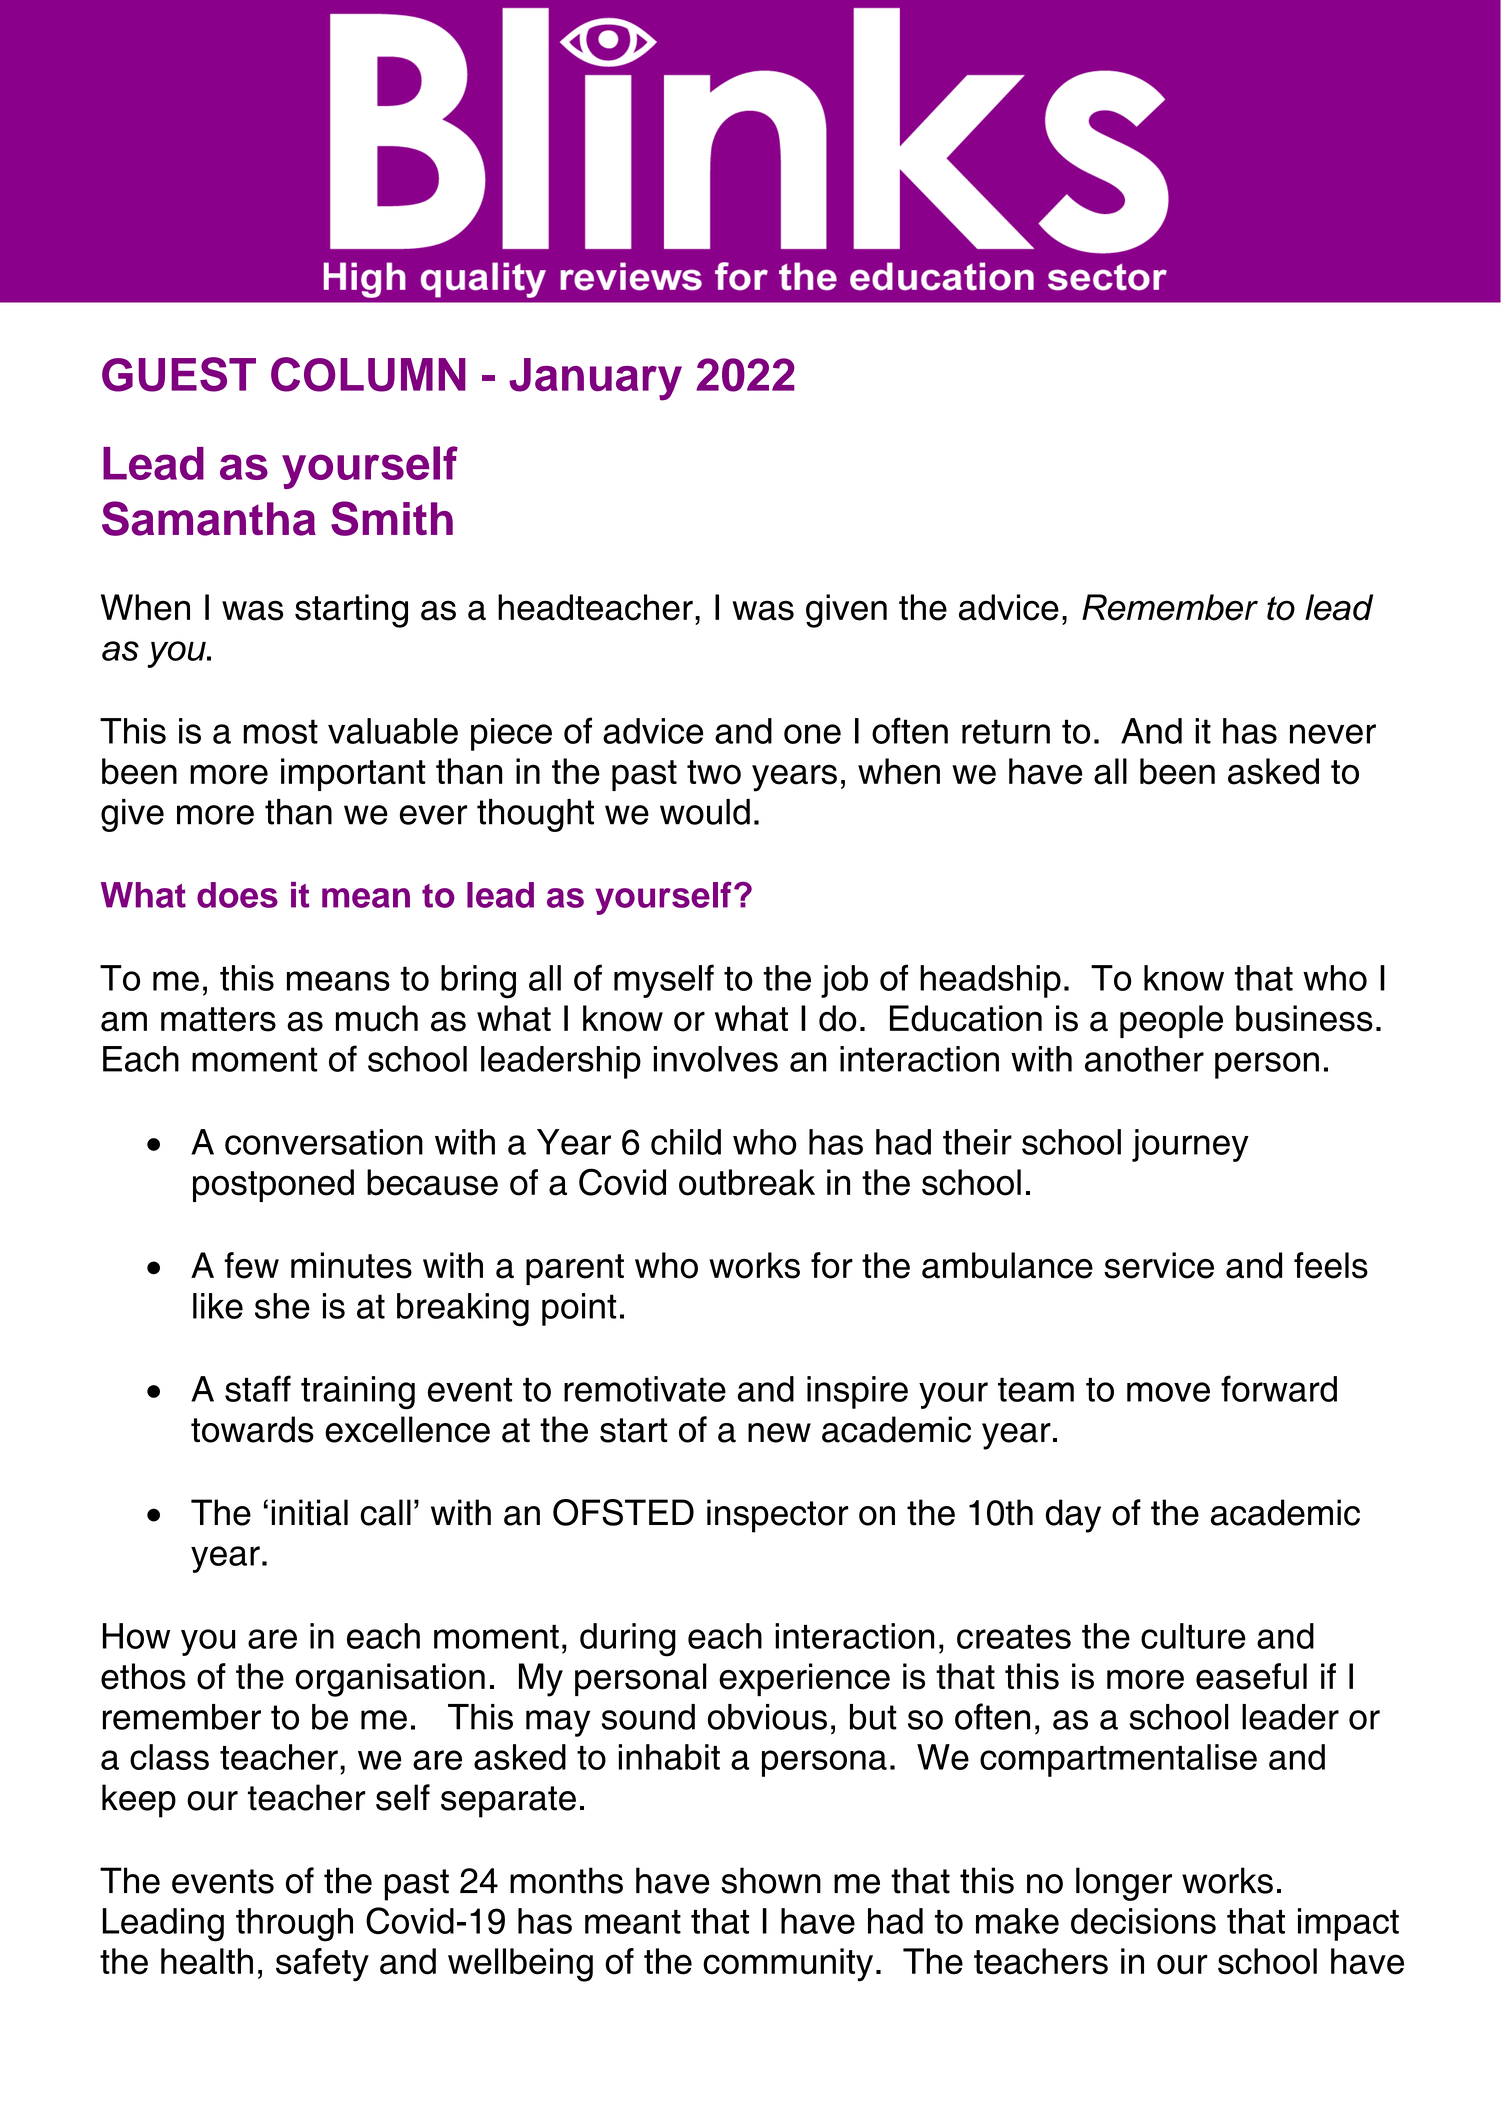  I want to click on organisation, so click(390, 1680).
